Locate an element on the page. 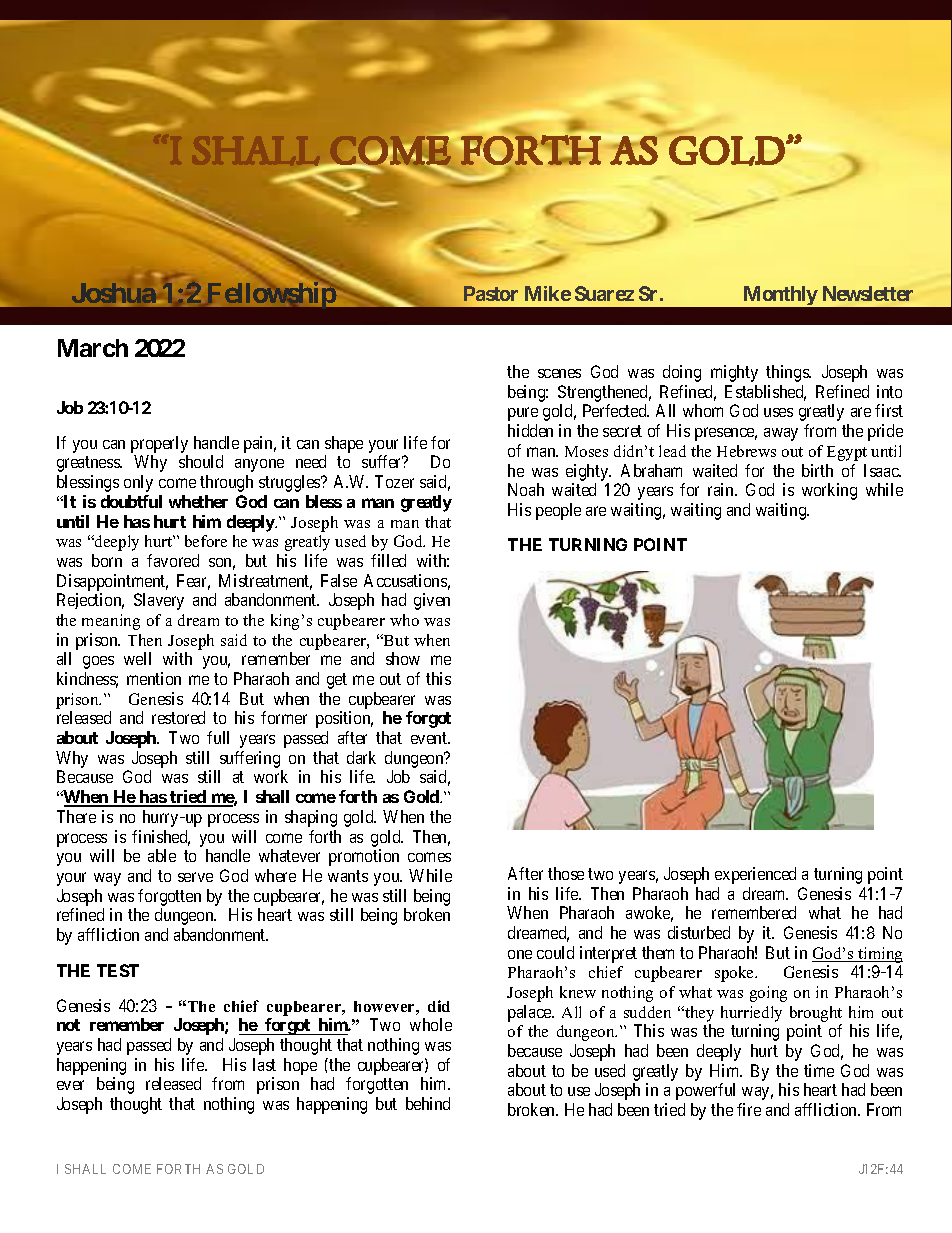 The height and width of the document is (1233, 952). rain is located at coordinates (722, 489).
